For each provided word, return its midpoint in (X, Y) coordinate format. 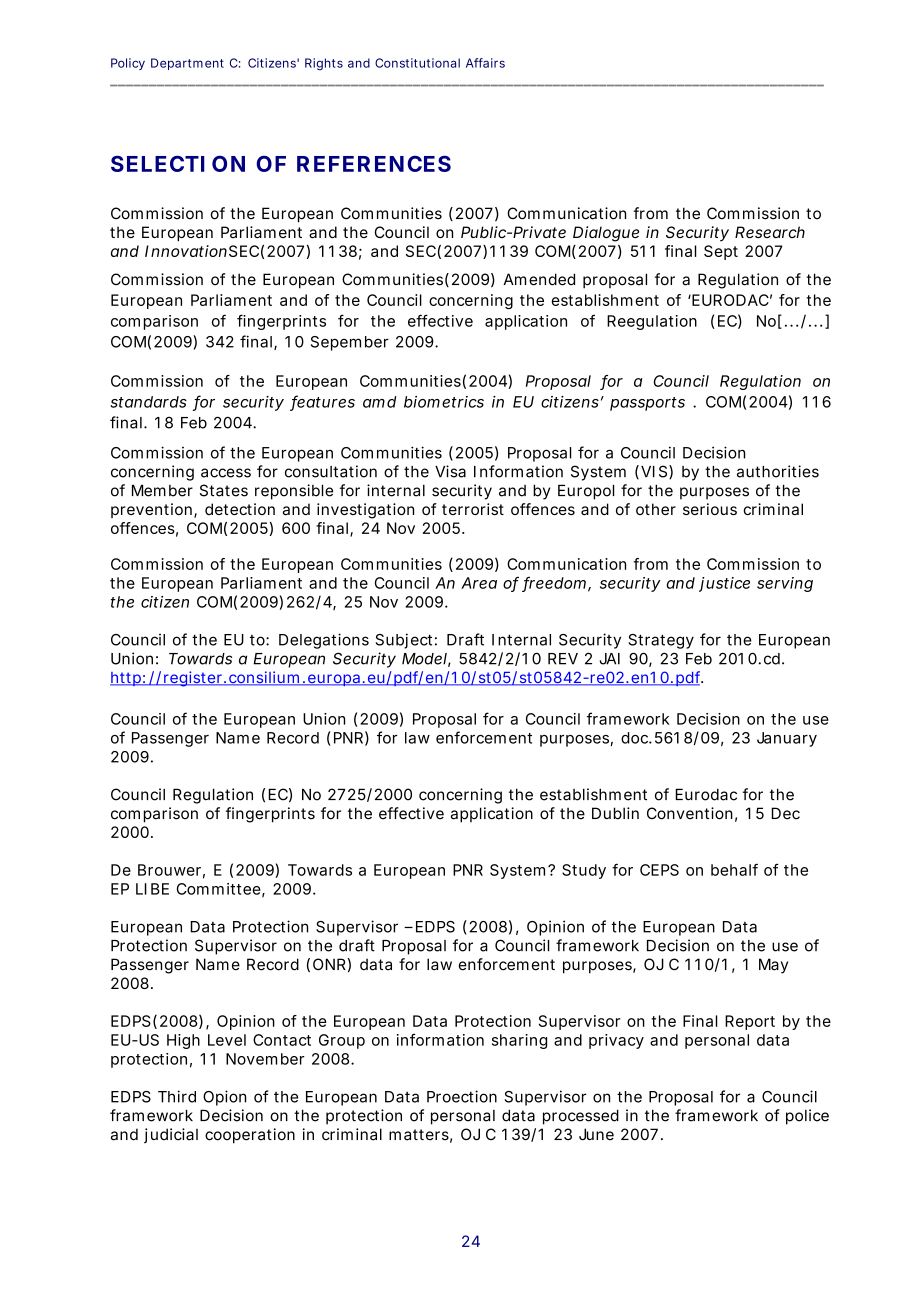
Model (424, 659)
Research (770, 232)
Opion (224, 1098)
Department (187, 64)
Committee (219, 889)
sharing (519, 1041)
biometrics (444, 402)
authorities (778, 471)
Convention (690, 813)
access (226, 473)
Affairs (485, 63)
